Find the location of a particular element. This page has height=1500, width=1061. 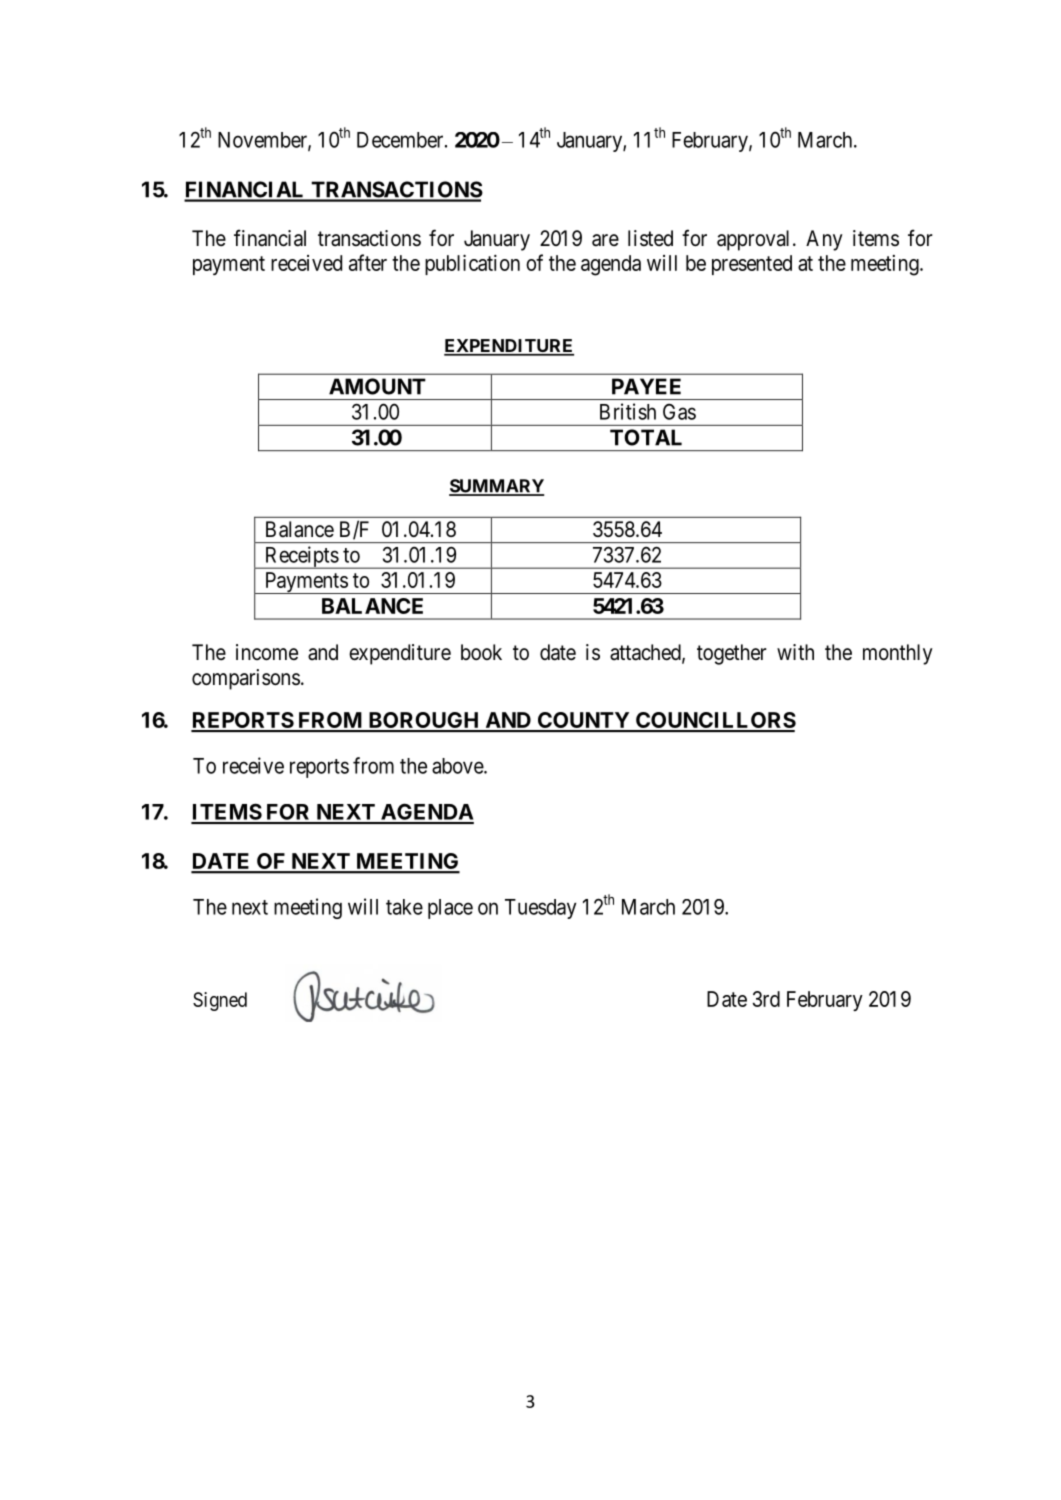

Any is located at coordinates (824, 240).
